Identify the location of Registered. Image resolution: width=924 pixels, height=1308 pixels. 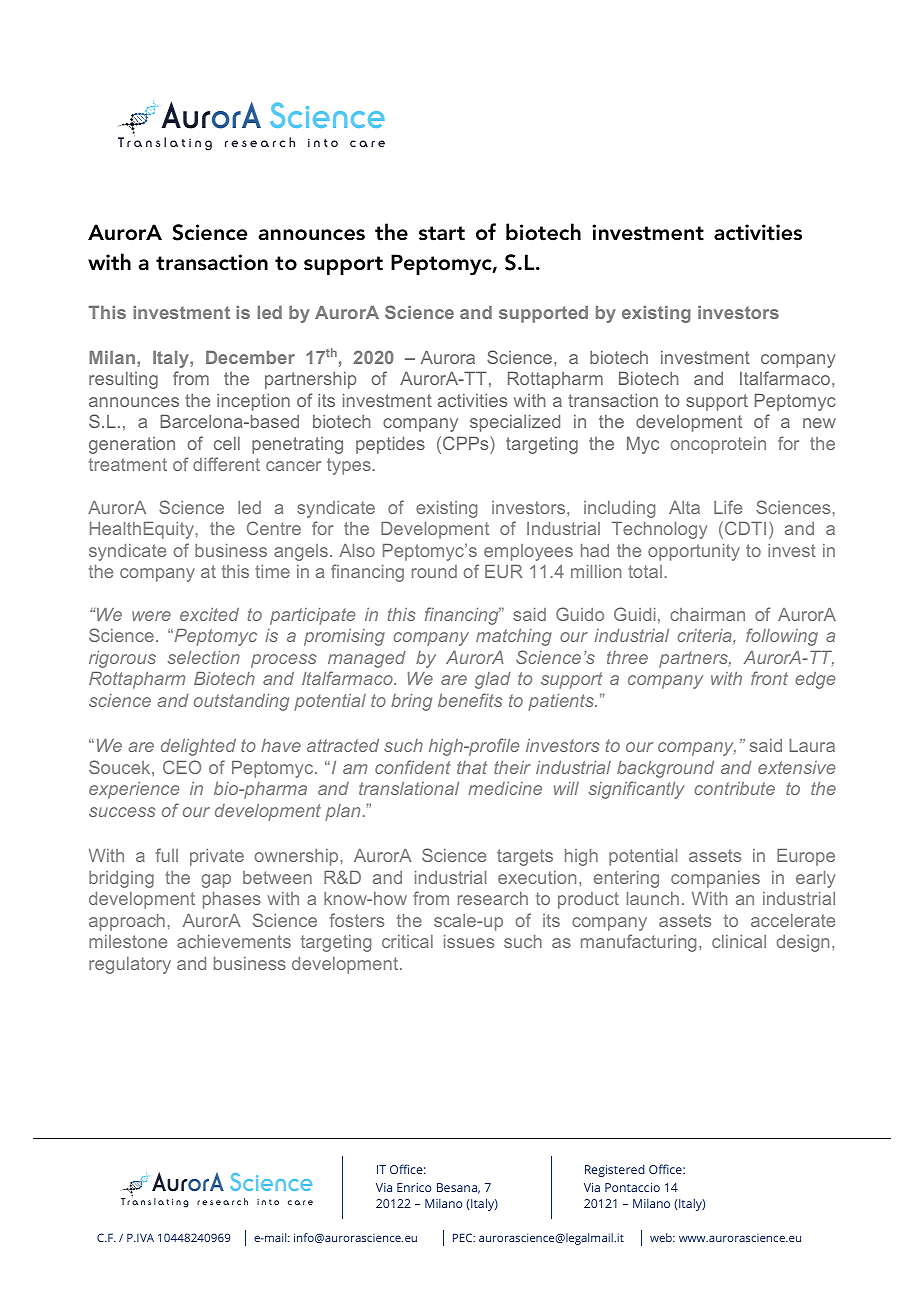
(615, 1170).
